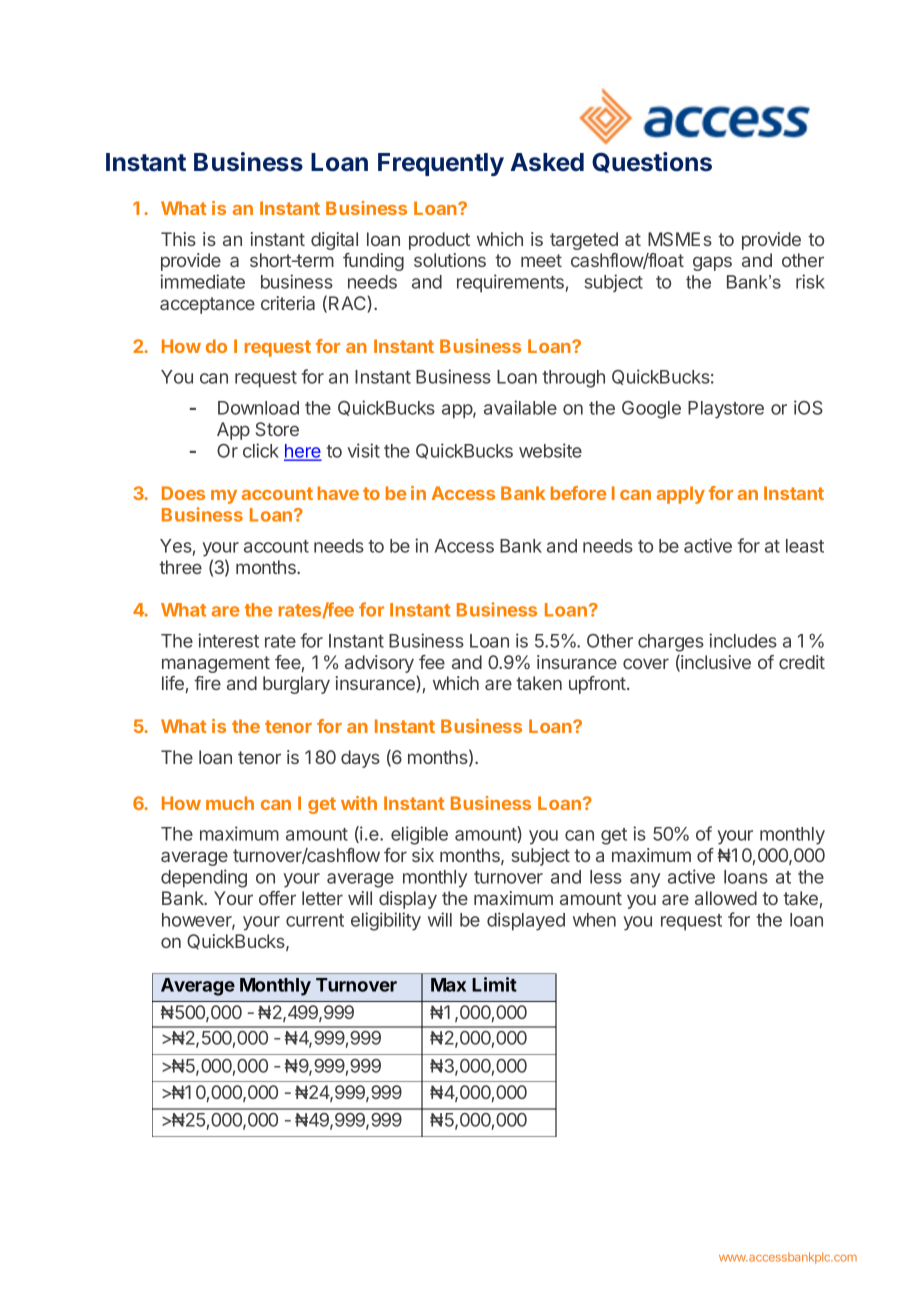 This screenshot has width=924, height=1307. Describe the element at coordinates (178, 239) in the screenshot. I see `This` at that location.
